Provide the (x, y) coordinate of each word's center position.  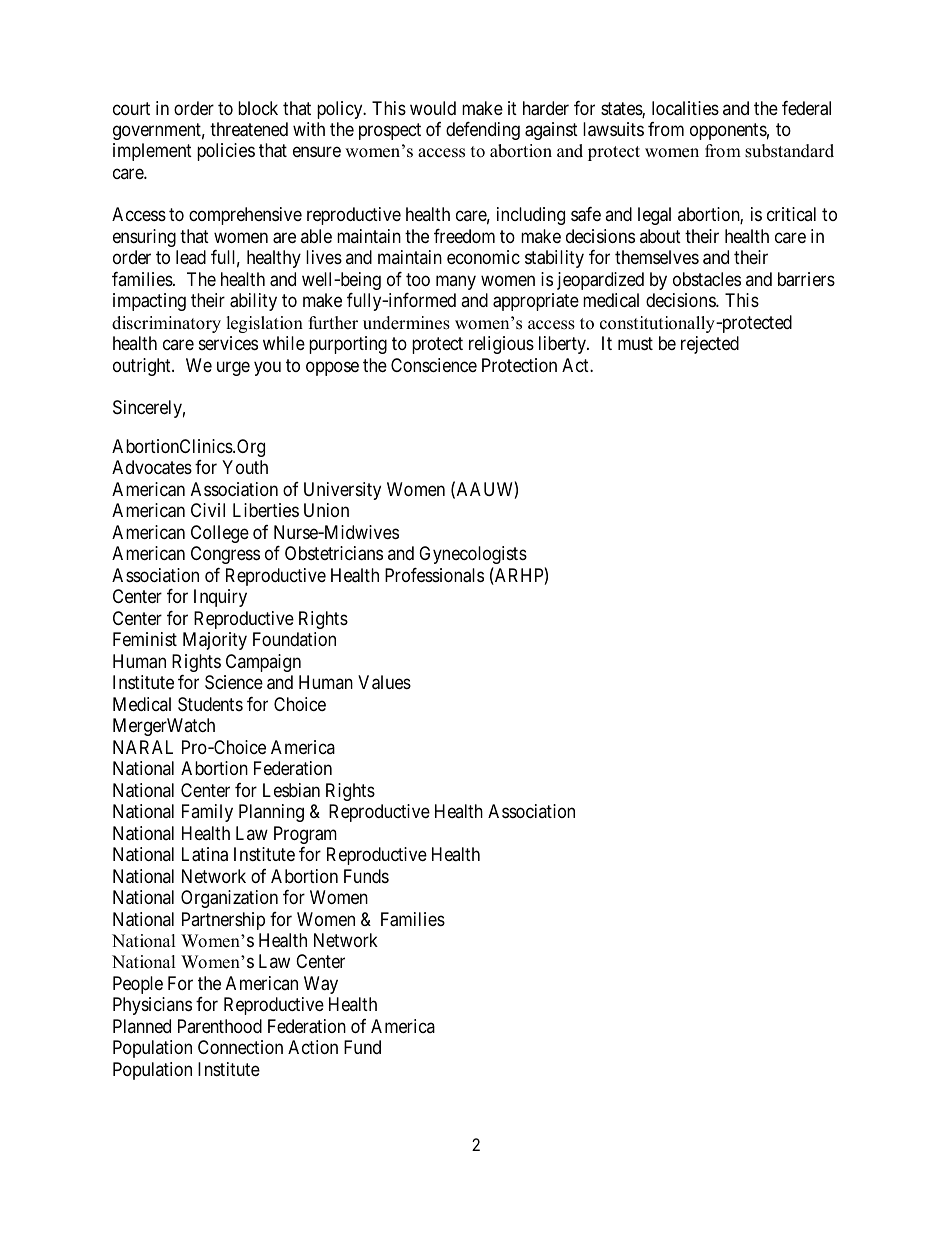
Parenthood (220, 1026)
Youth (245, 467)
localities (685, 108)
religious (501, 345)
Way (321, 985)
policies (226, 152)
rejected (710, 345)
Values (384, 682)
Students (210, 704)
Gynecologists (473, 555)
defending (483, 131)
